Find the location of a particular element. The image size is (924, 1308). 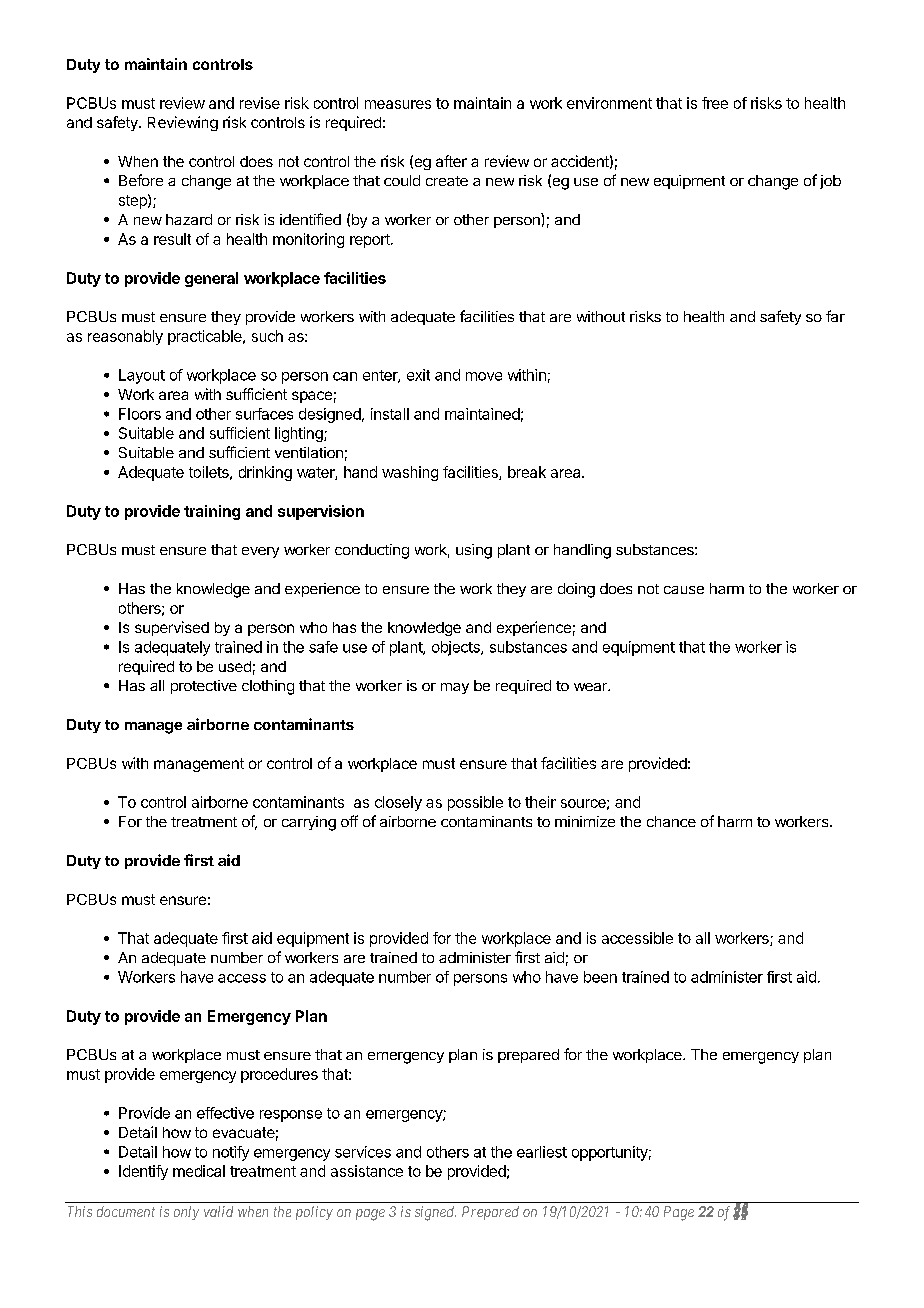

washing is located at coordinates (410, 473).
